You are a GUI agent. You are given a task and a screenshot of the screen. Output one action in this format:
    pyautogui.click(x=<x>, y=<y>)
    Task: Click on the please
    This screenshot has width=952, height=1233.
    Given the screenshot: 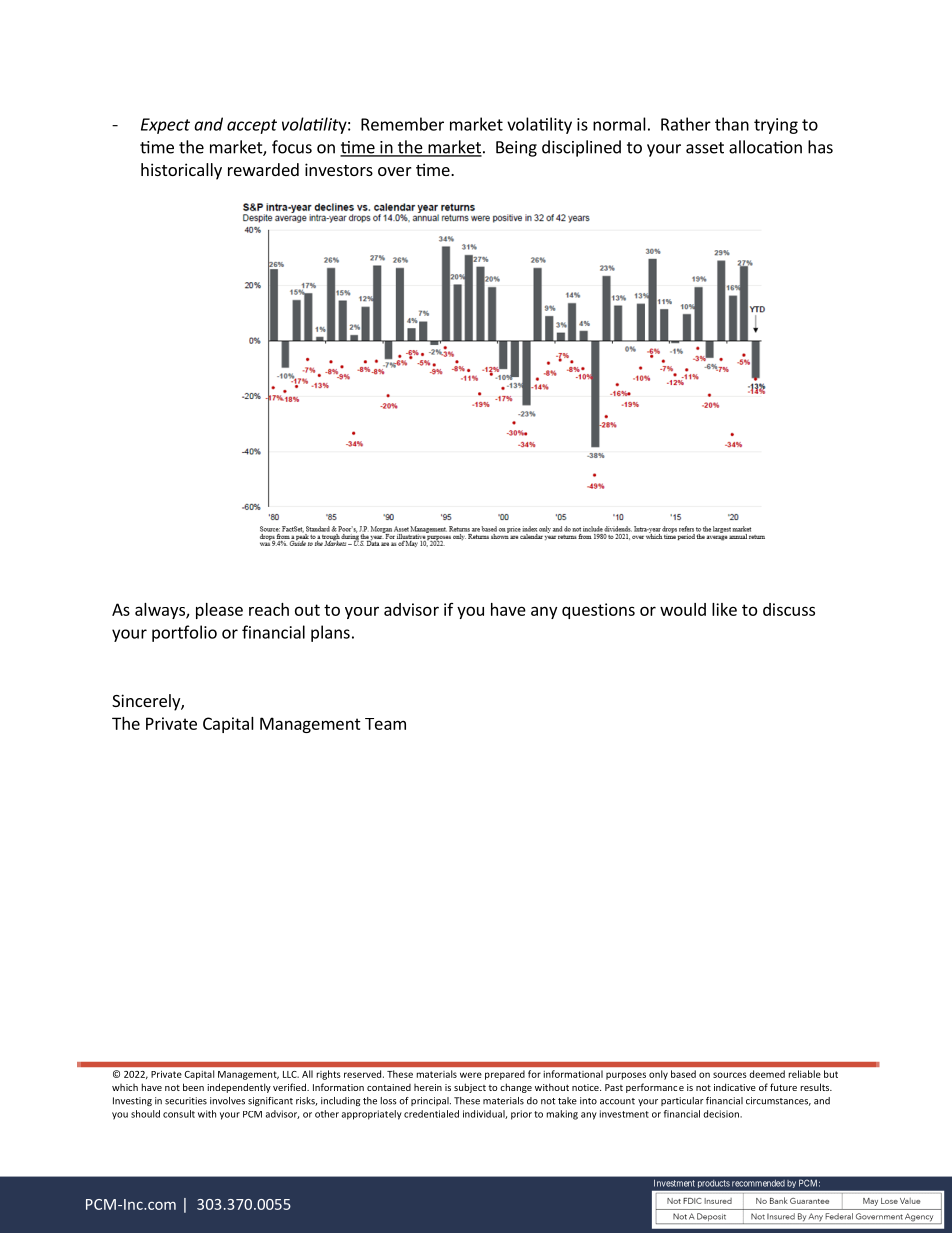 What is the action you would take?
    pyautogui.click(x=219, y=611)
